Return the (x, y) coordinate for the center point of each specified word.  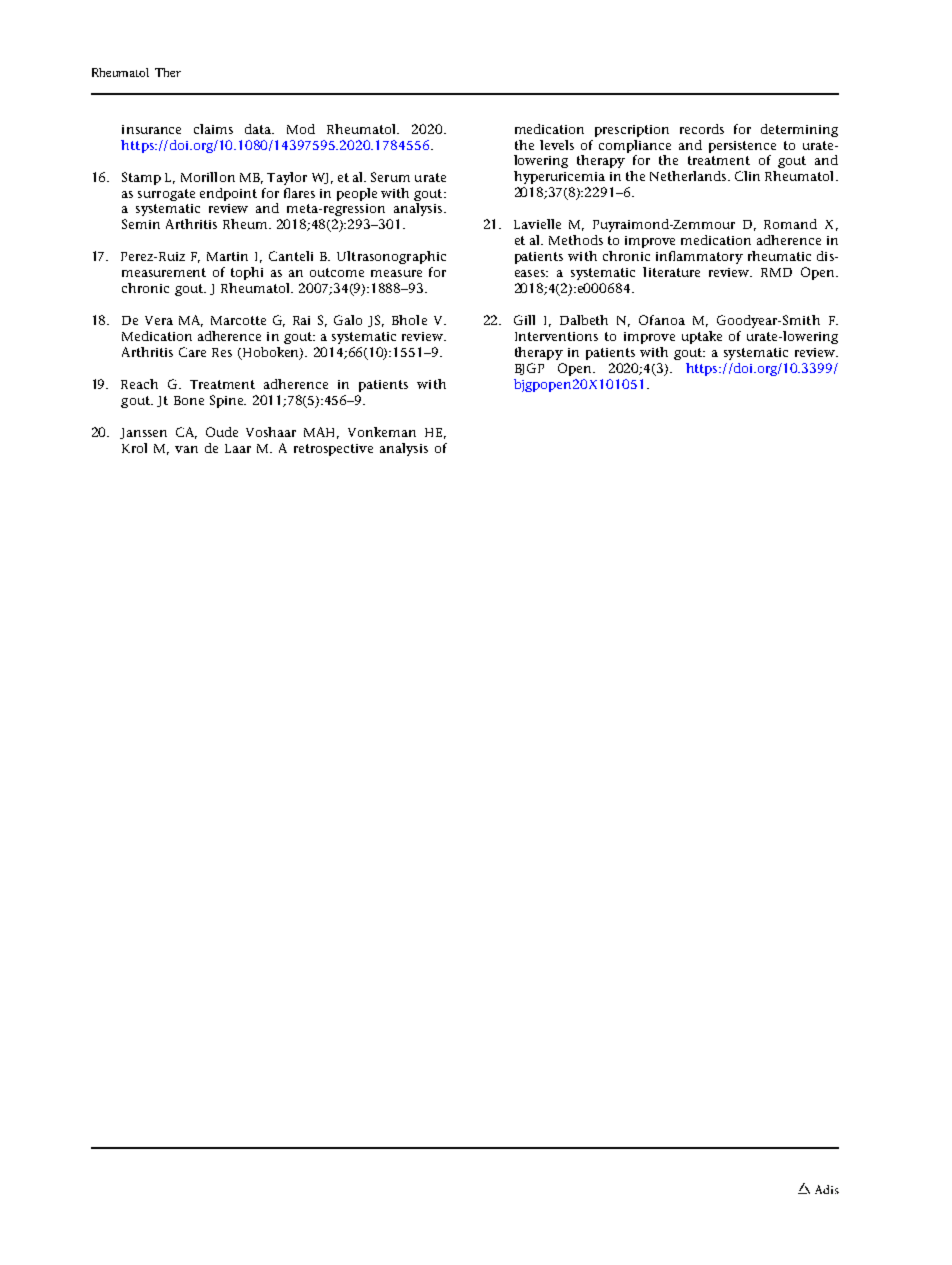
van (186, 449)
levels (557, 145)
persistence (742, 147)
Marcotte (238, 320)
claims (213, 129)
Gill (524, 320)
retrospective (333, 450)
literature (671, 272)
